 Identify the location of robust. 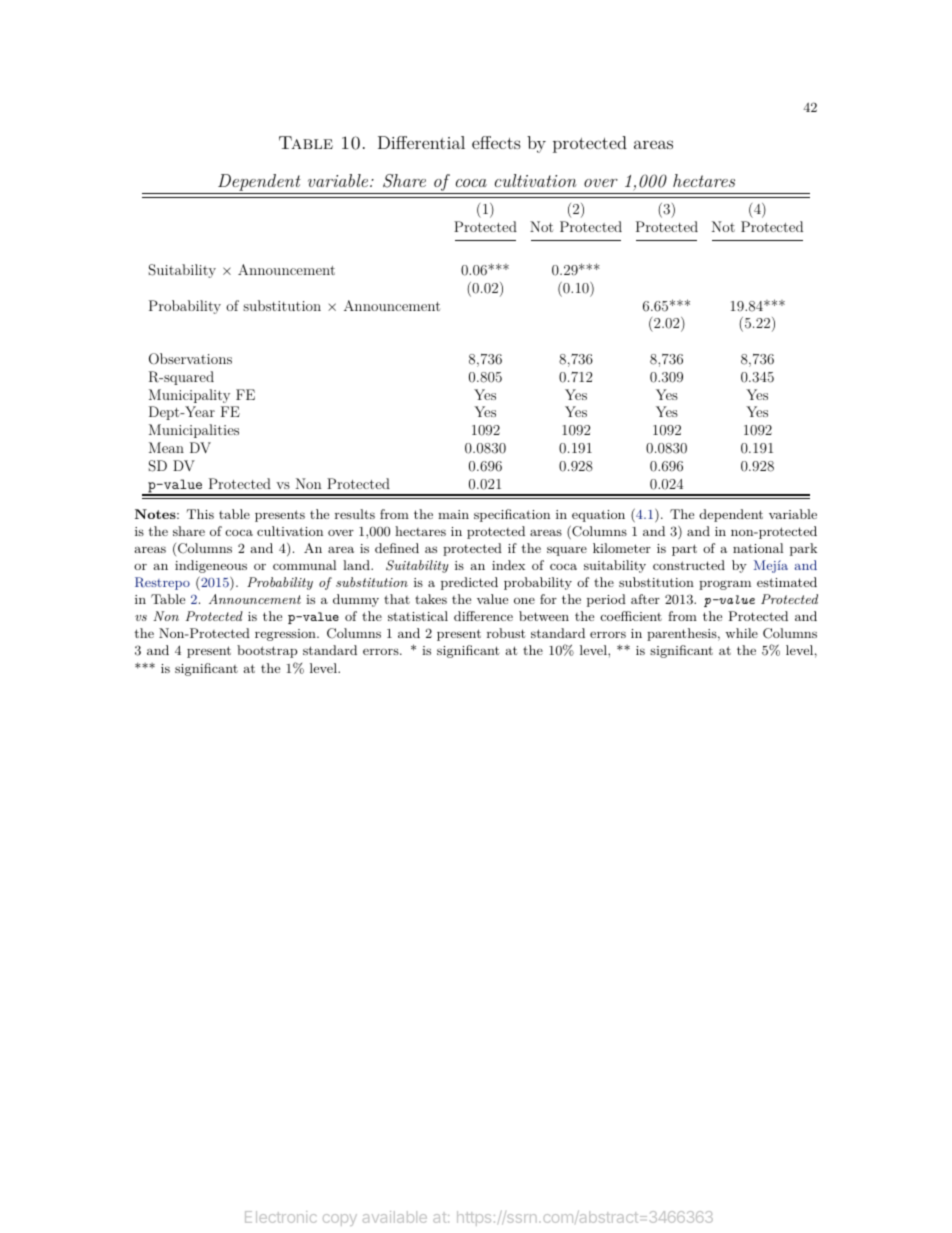
(506, 633).
